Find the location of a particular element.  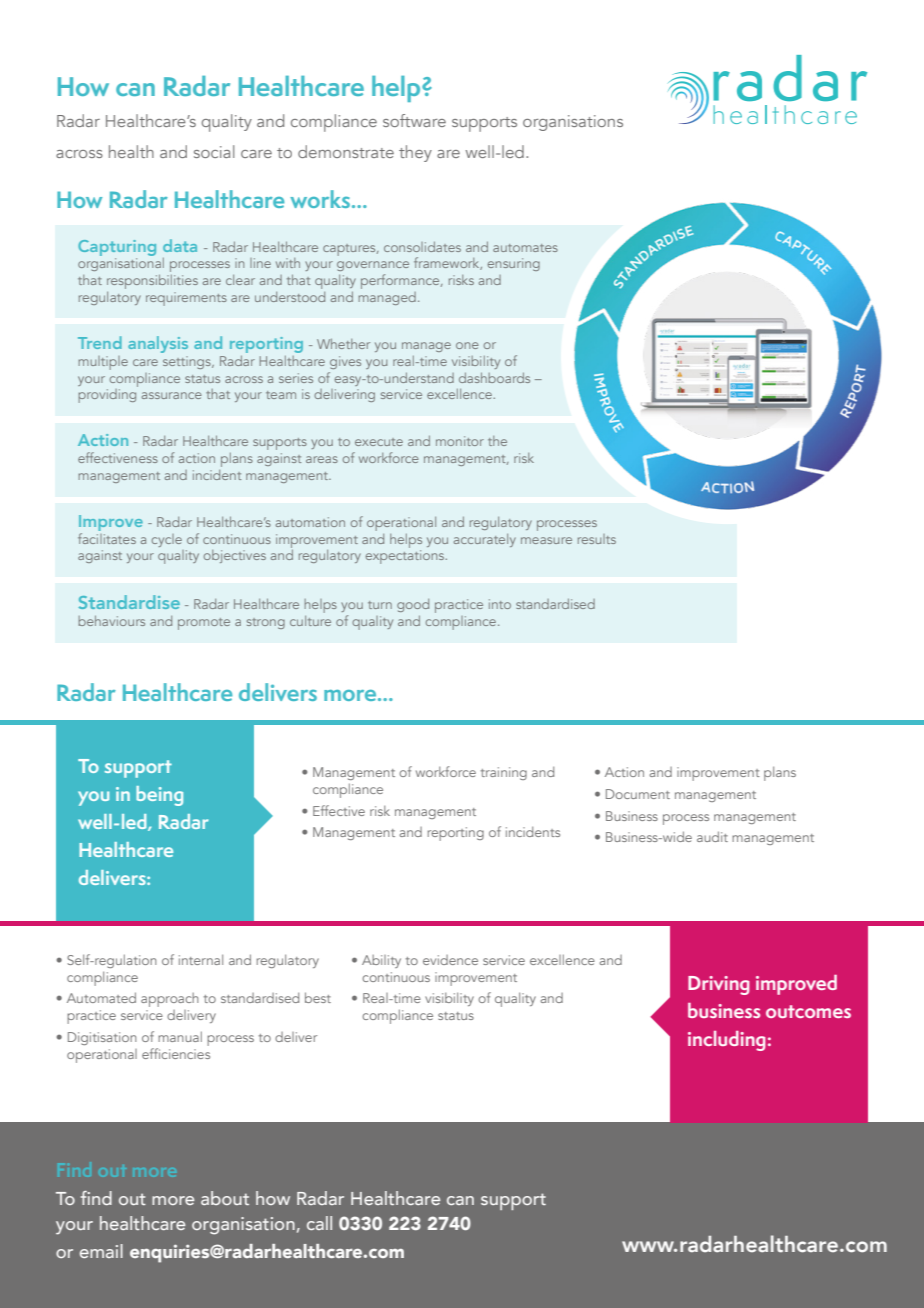

evidence is located at coordinates (450, 960).
